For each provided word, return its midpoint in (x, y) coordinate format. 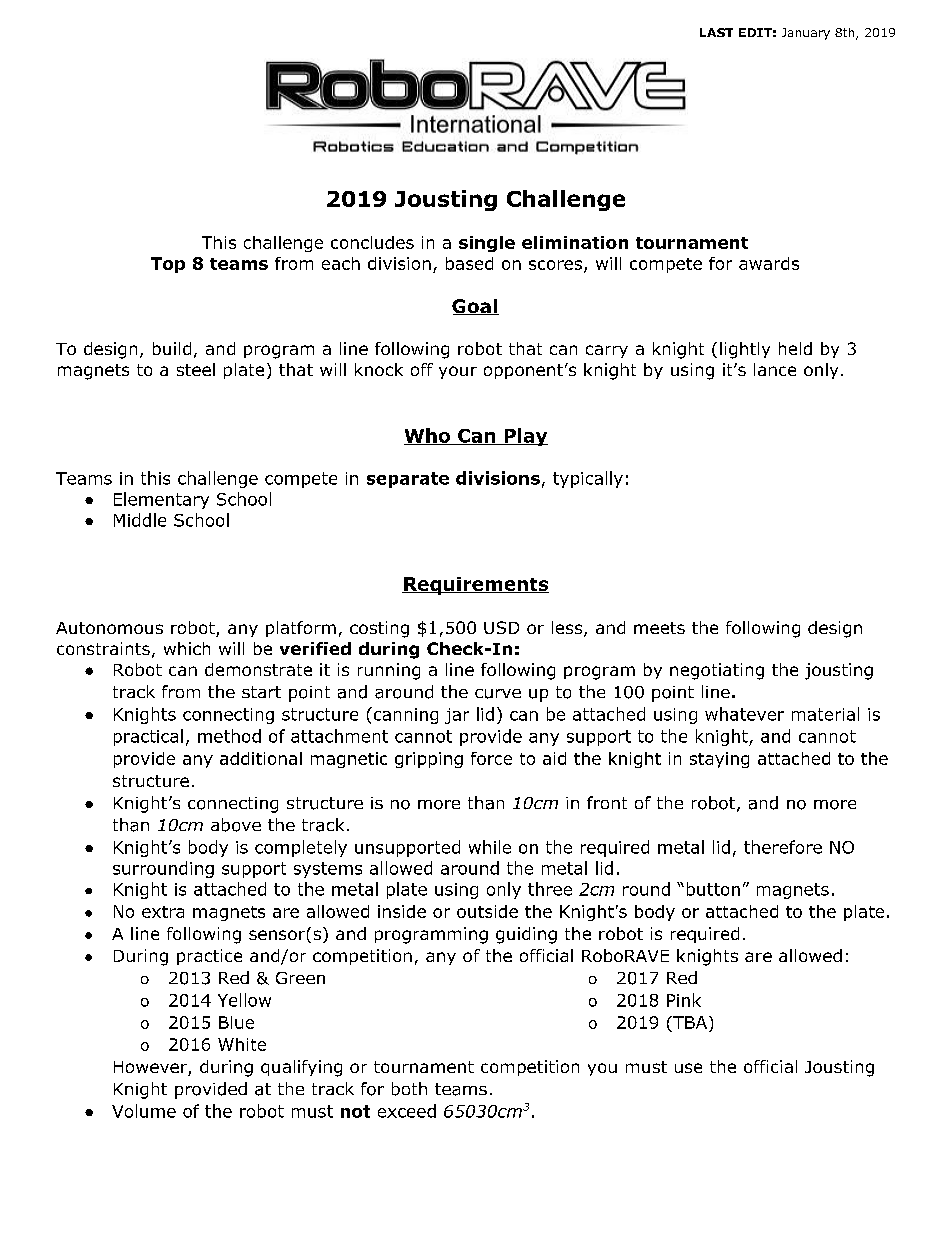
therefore (783, 847)
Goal (475, 307)
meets (659, 628)
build (172, 348)
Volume (144, 1111)
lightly (745, 350)
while (490, 847)
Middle (140, 520)
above (236, 825)
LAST (716, 32)
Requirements (475, 586)
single (487, 244)
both (409, 1089)
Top (168, 265)
